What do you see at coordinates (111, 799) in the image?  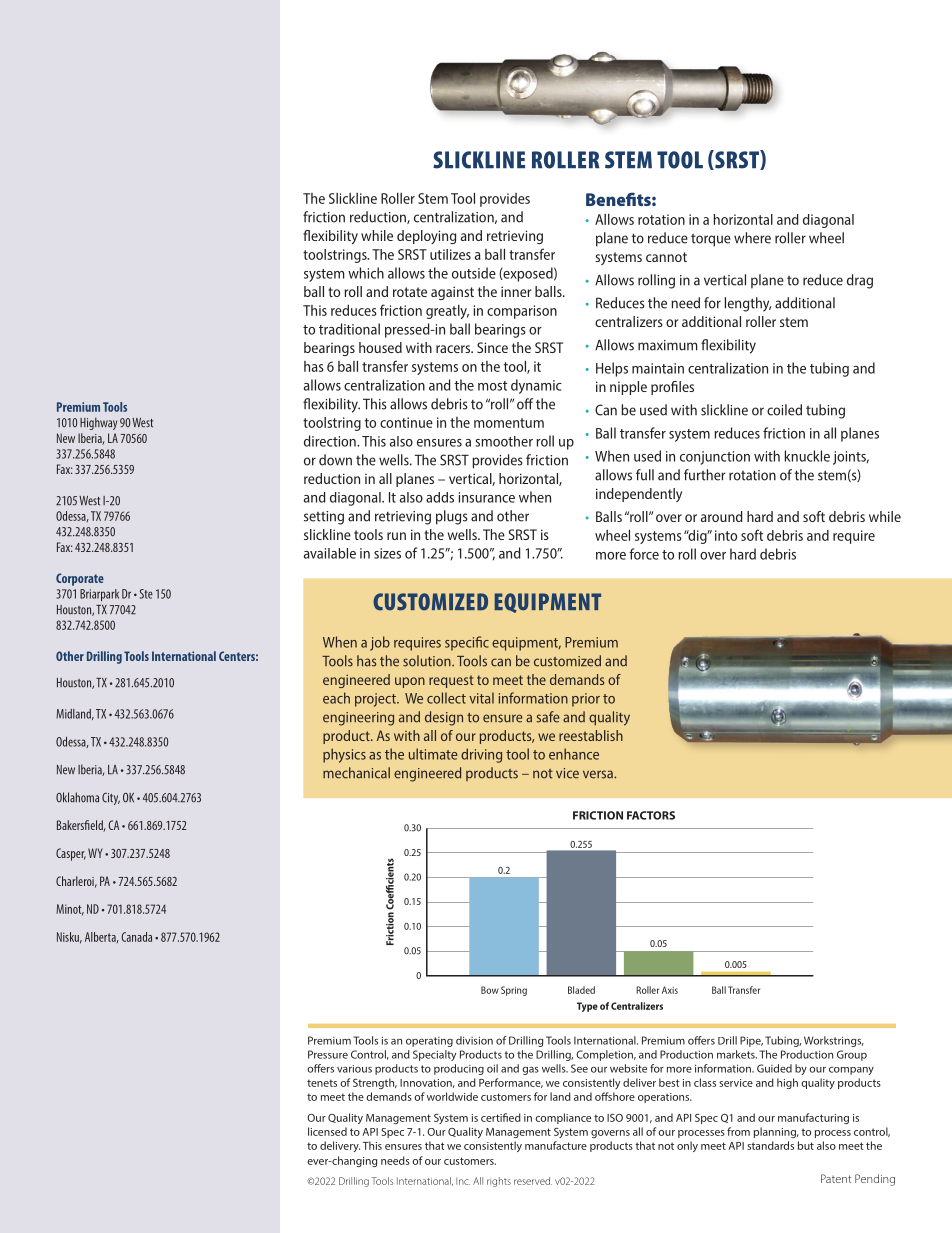 I see `City` at bounding box center [111, 799].
